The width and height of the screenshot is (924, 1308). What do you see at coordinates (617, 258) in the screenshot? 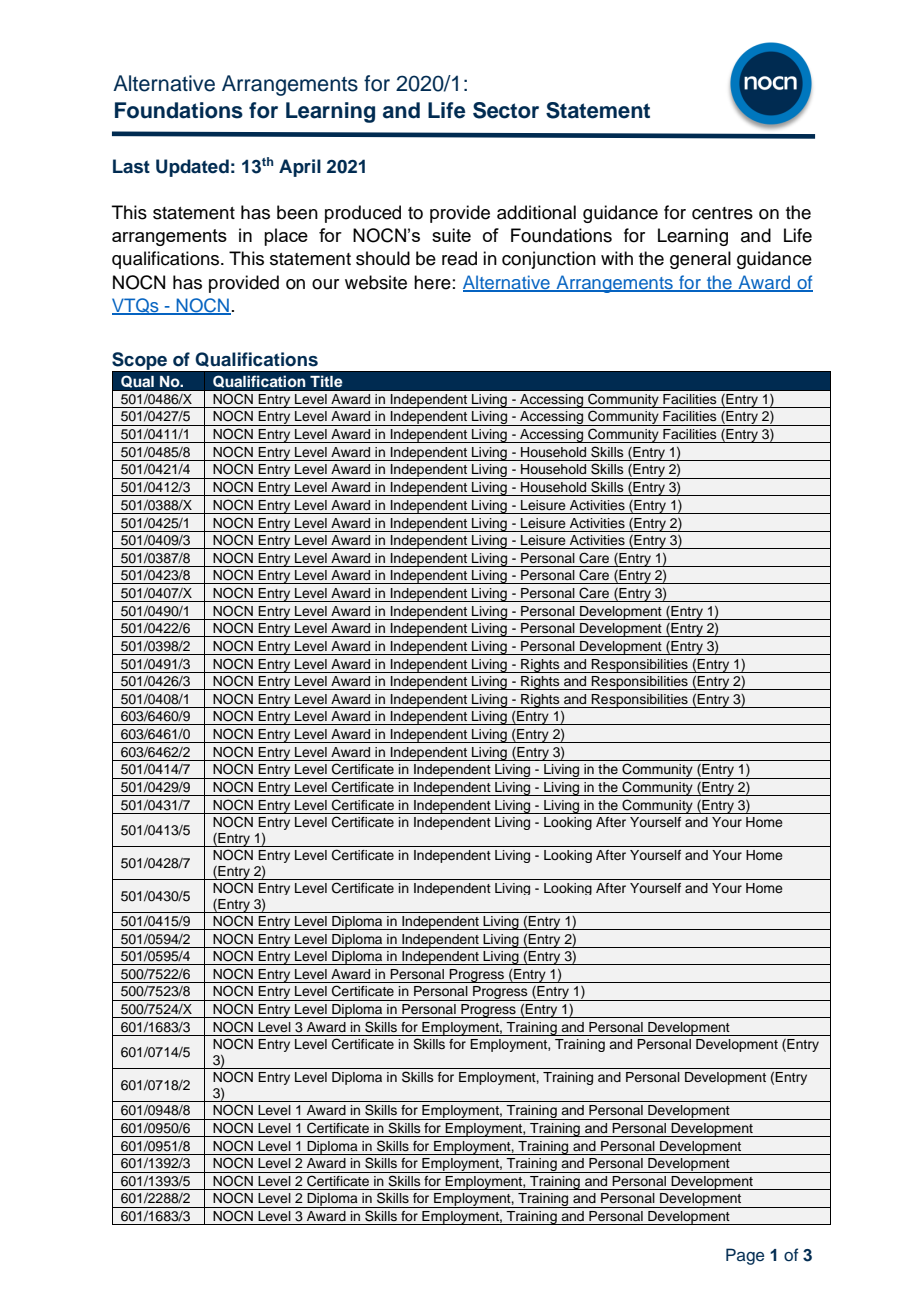
I see `with` at bounding box center [617, 258].
